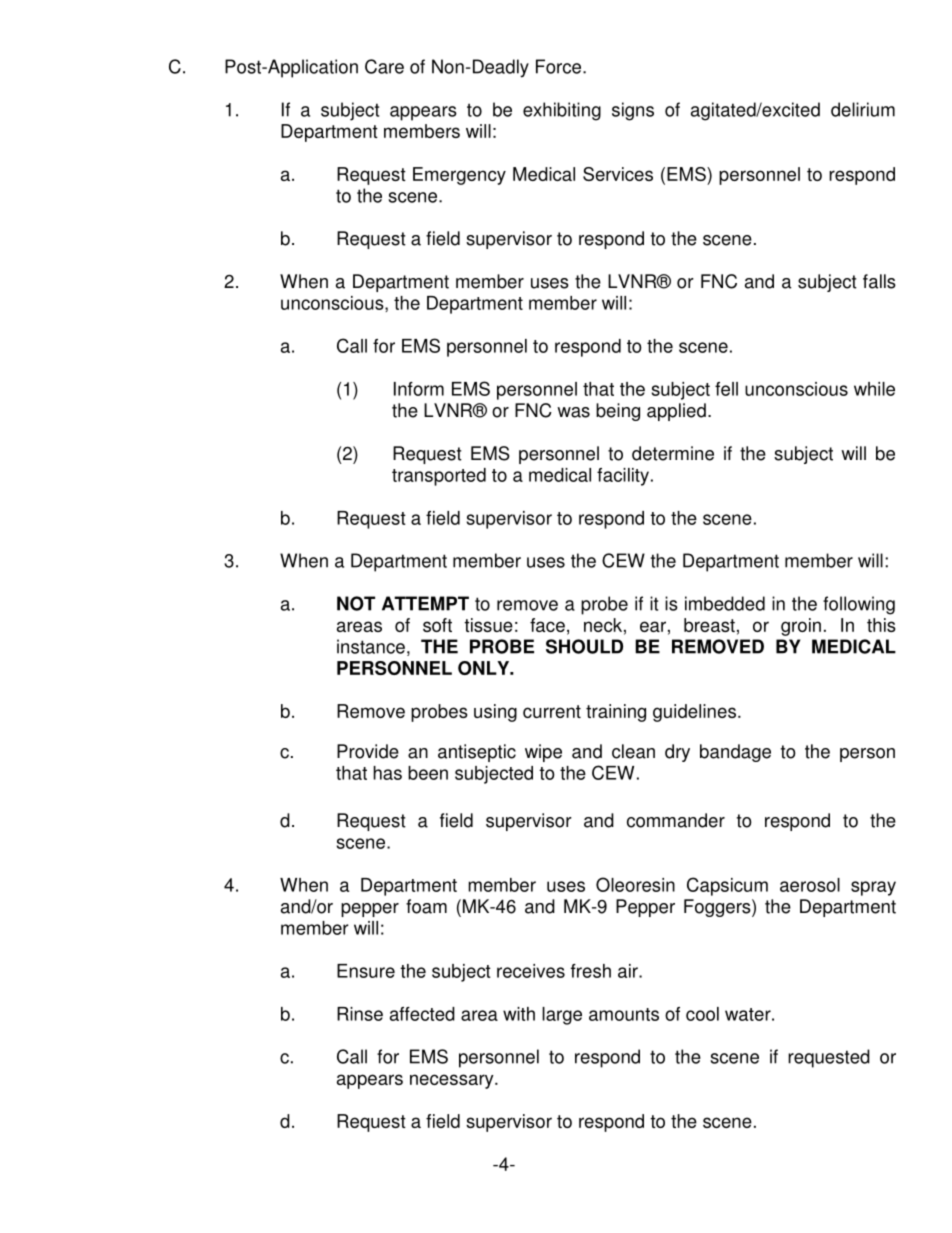 Image resolution: width=952 pixels, height=1233 pixels. What do you see at coordinates (702, 1014) in the screenshot?
I see `cool` at bounding box center [702, 1014].
